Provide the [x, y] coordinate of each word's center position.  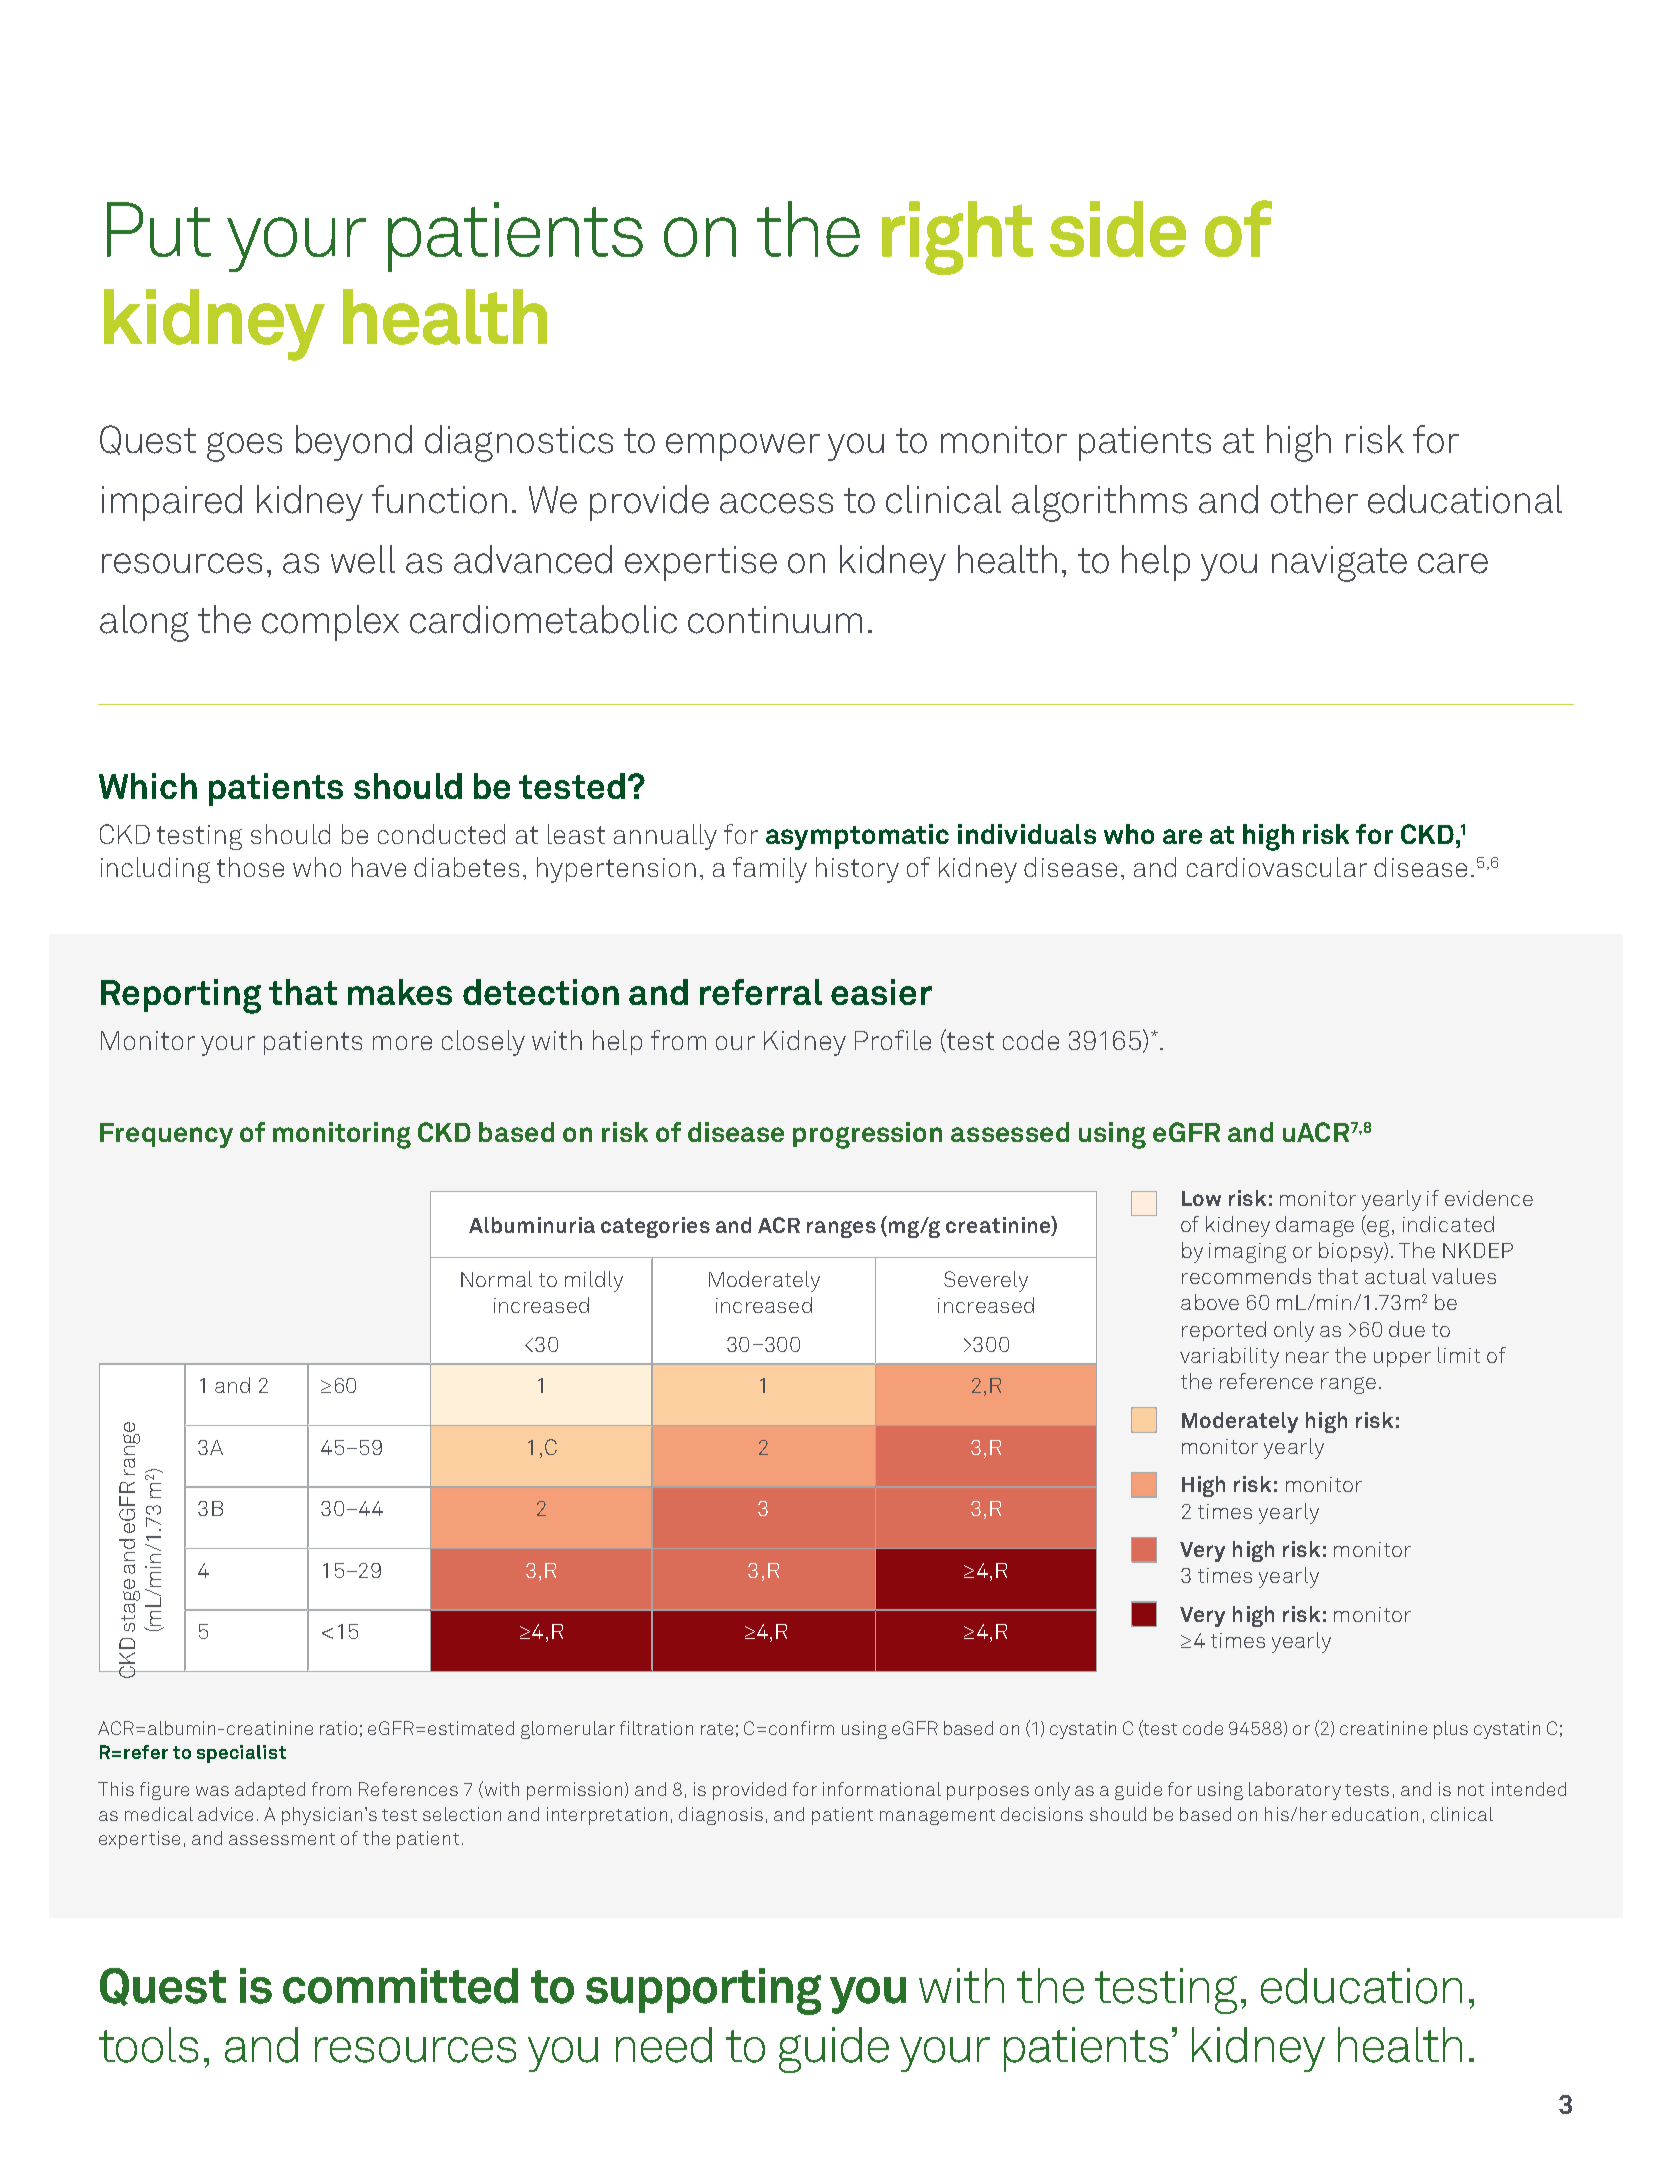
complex [330, 623]
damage [1315, 1226]
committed [400, 1986]
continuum [775, 620]
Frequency [166, 1135]
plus [1451, 1730]
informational [882, 1789]
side [1118, 229]
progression [867, 1135]
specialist [241, 1754]
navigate [1339, 564]
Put [159, 229]
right [957, 238]
